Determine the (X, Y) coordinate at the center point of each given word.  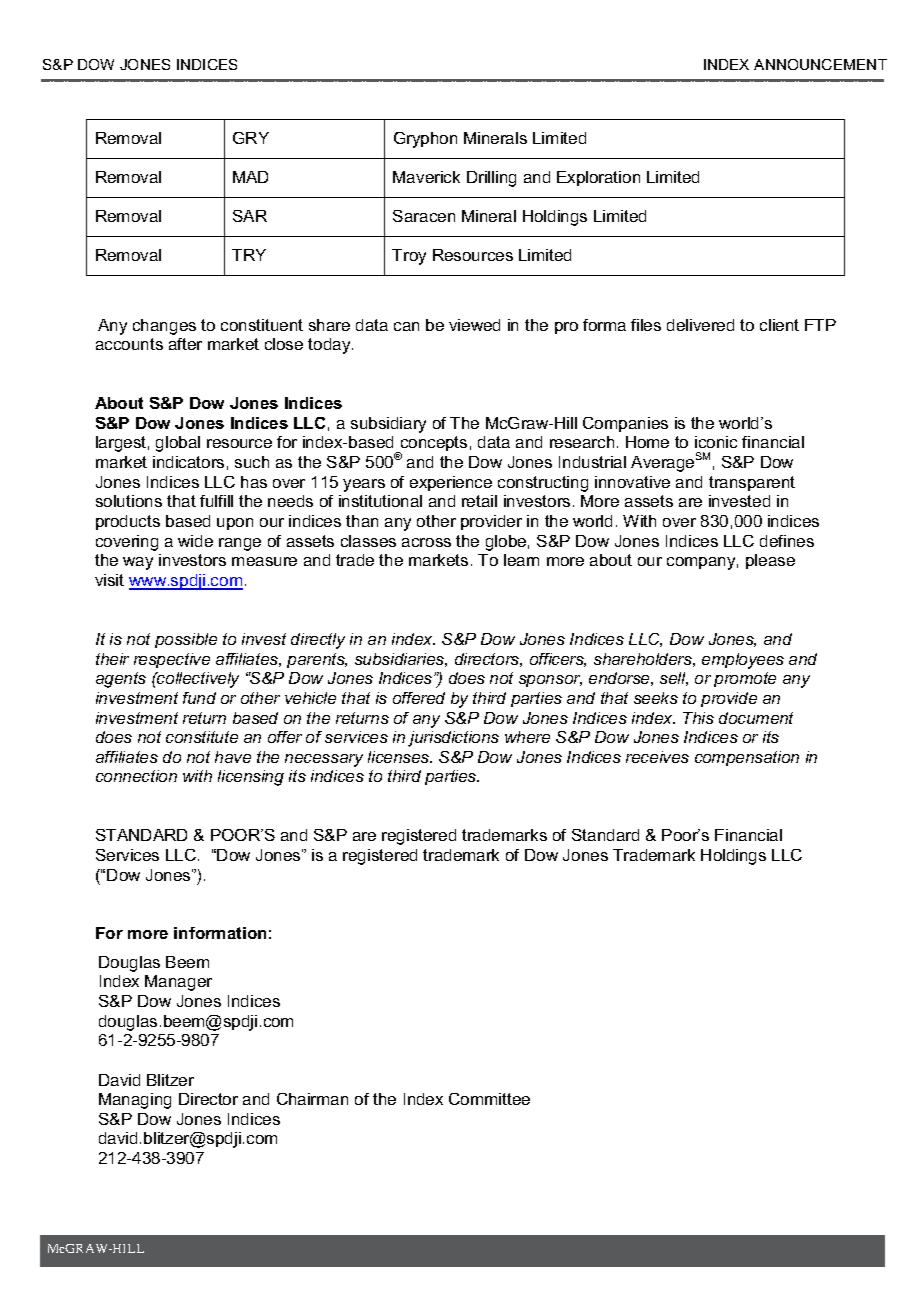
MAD (250, 177)
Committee (489, 1099)
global (178, 444)
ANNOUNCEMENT (820, 64)
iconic (716, 442)
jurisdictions (453, 739)
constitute (202, 737)
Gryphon (425, 140)
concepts (432, 445)
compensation (747, 758)
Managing (135, 1101)
